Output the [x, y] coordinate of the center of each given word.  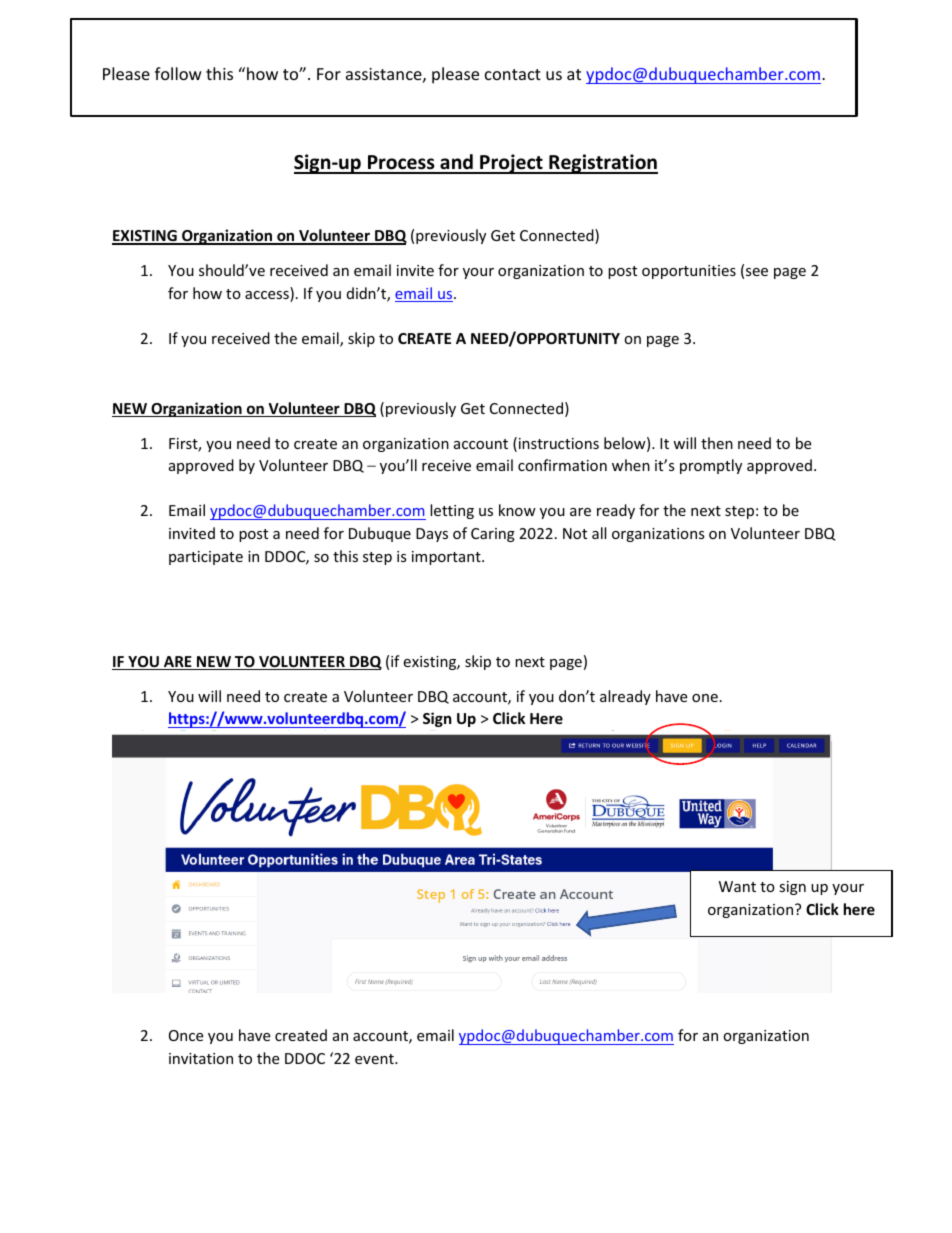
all [599, 533]
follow [178, 73]
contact [513, 74]
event [375, 1059]
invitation [201, 1058]
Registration [602, 164]
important [447, 558]
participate [206, 558]
